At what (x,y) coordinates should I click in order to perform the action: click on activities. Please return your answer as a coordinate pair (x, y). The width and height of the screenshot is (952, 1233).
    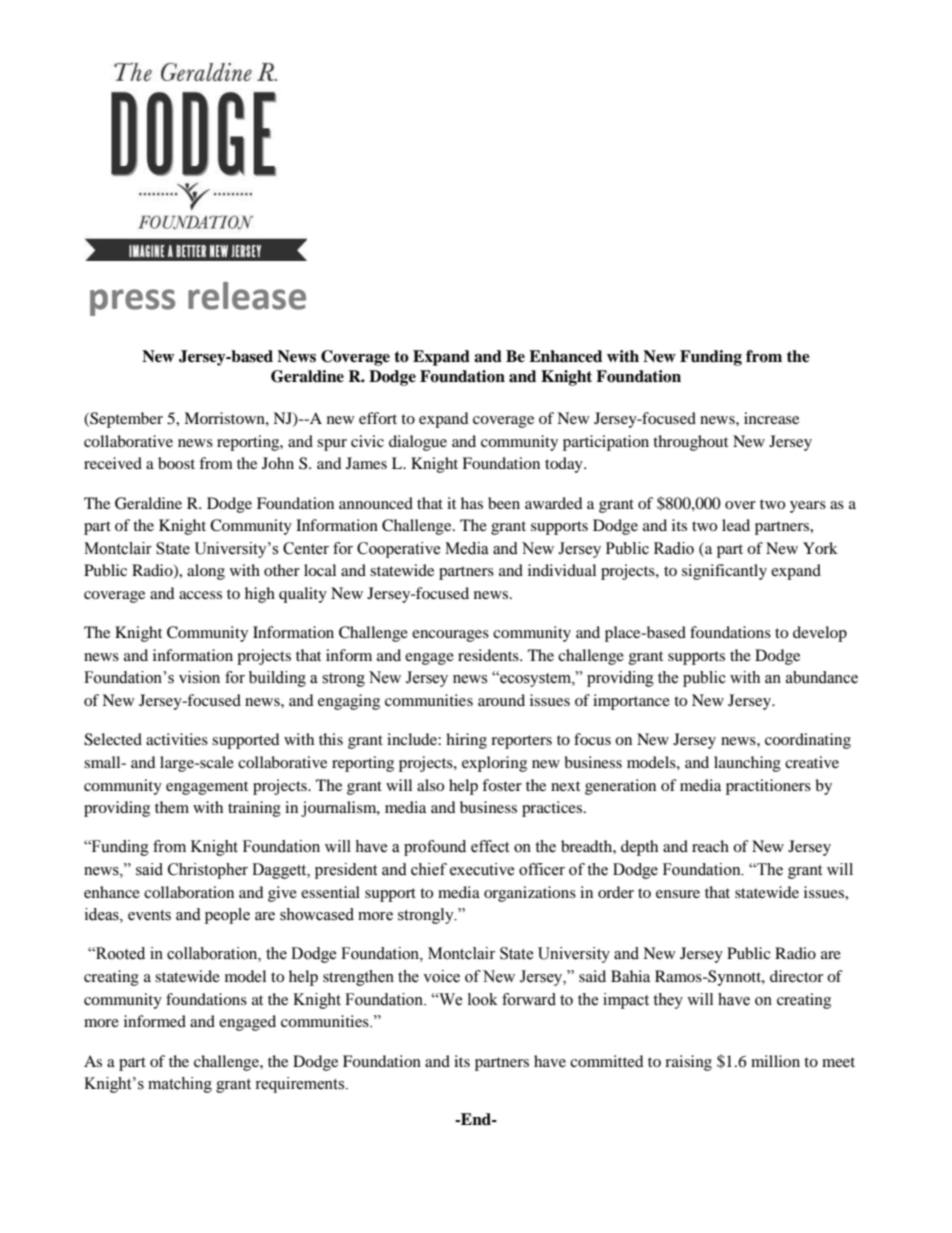
    Looking at the image, I should click on (177, 739).
